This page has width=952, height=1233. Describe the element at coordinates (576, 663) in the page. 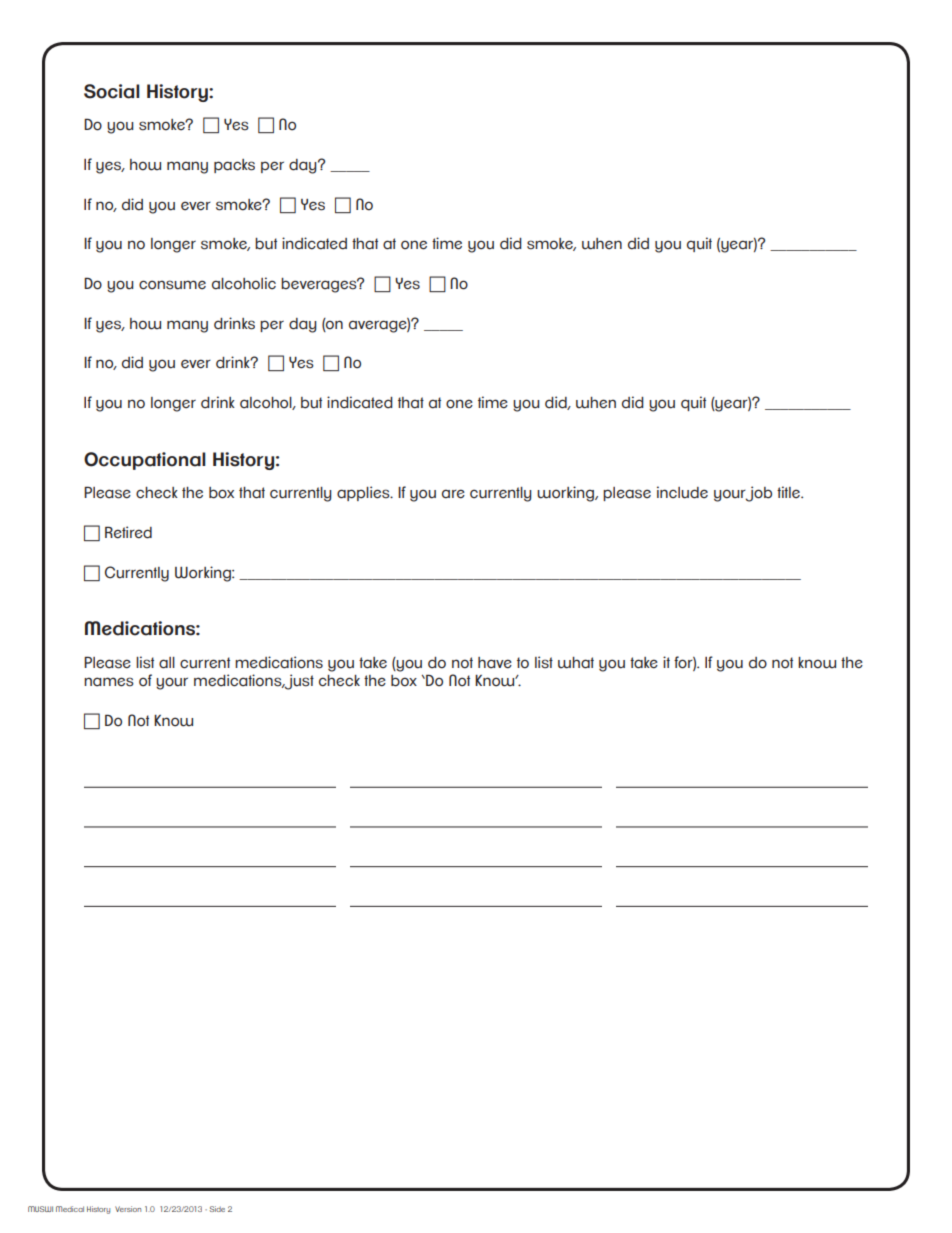

I see `what` at that location.
